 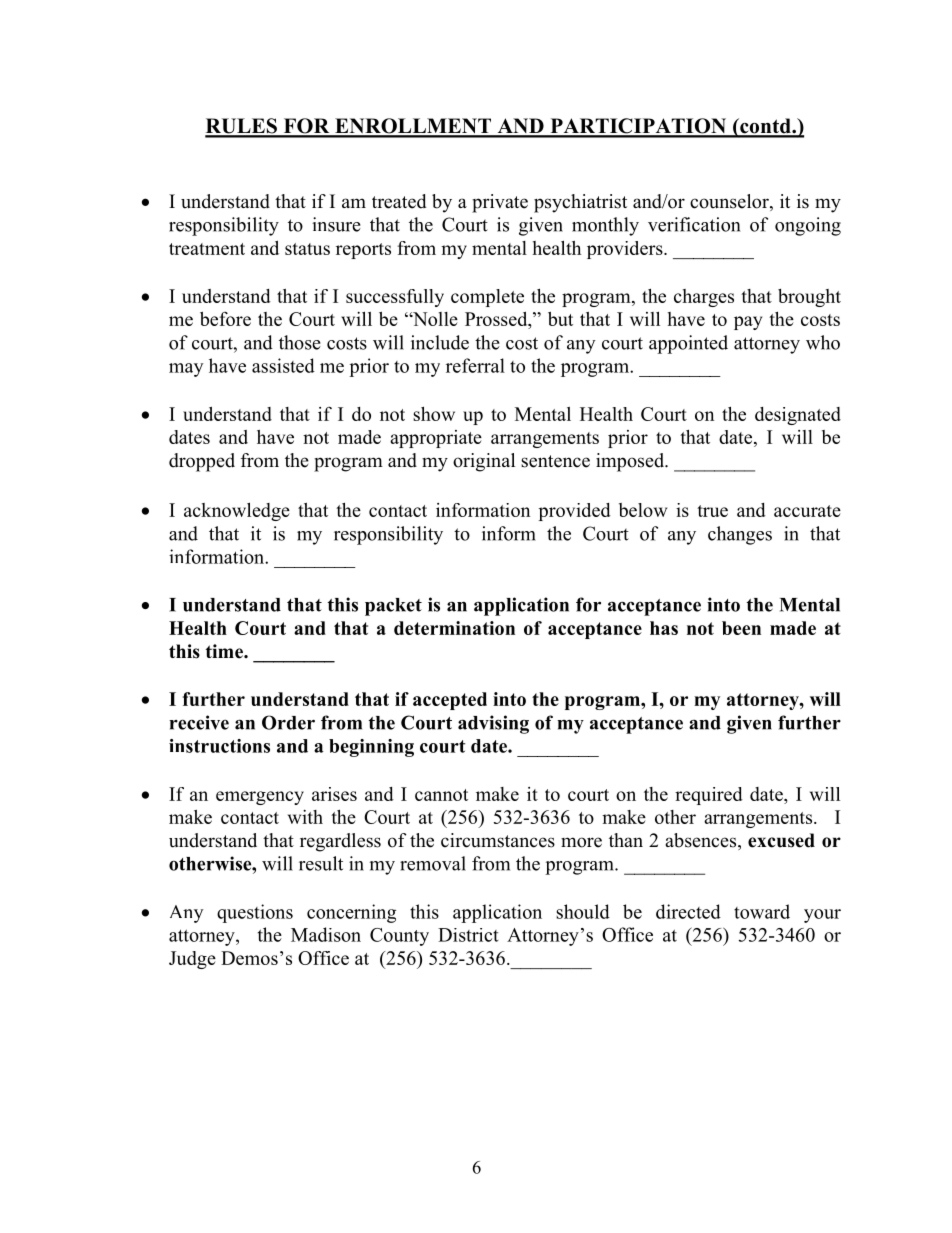 I want to click on advising, so click(x=493, y=724).
